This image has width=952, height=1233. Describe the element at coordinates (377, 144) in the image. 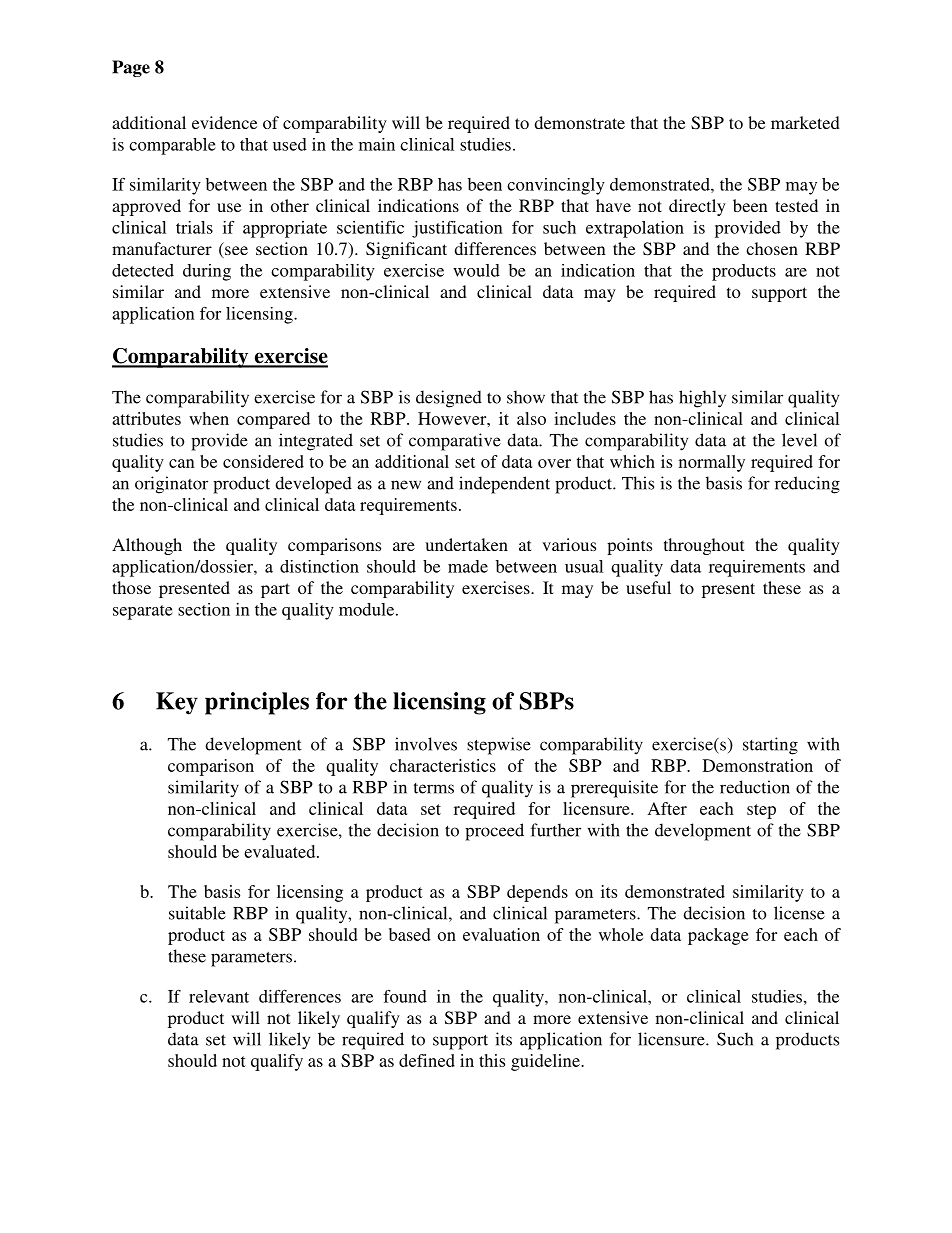

I see `main` at that location.
